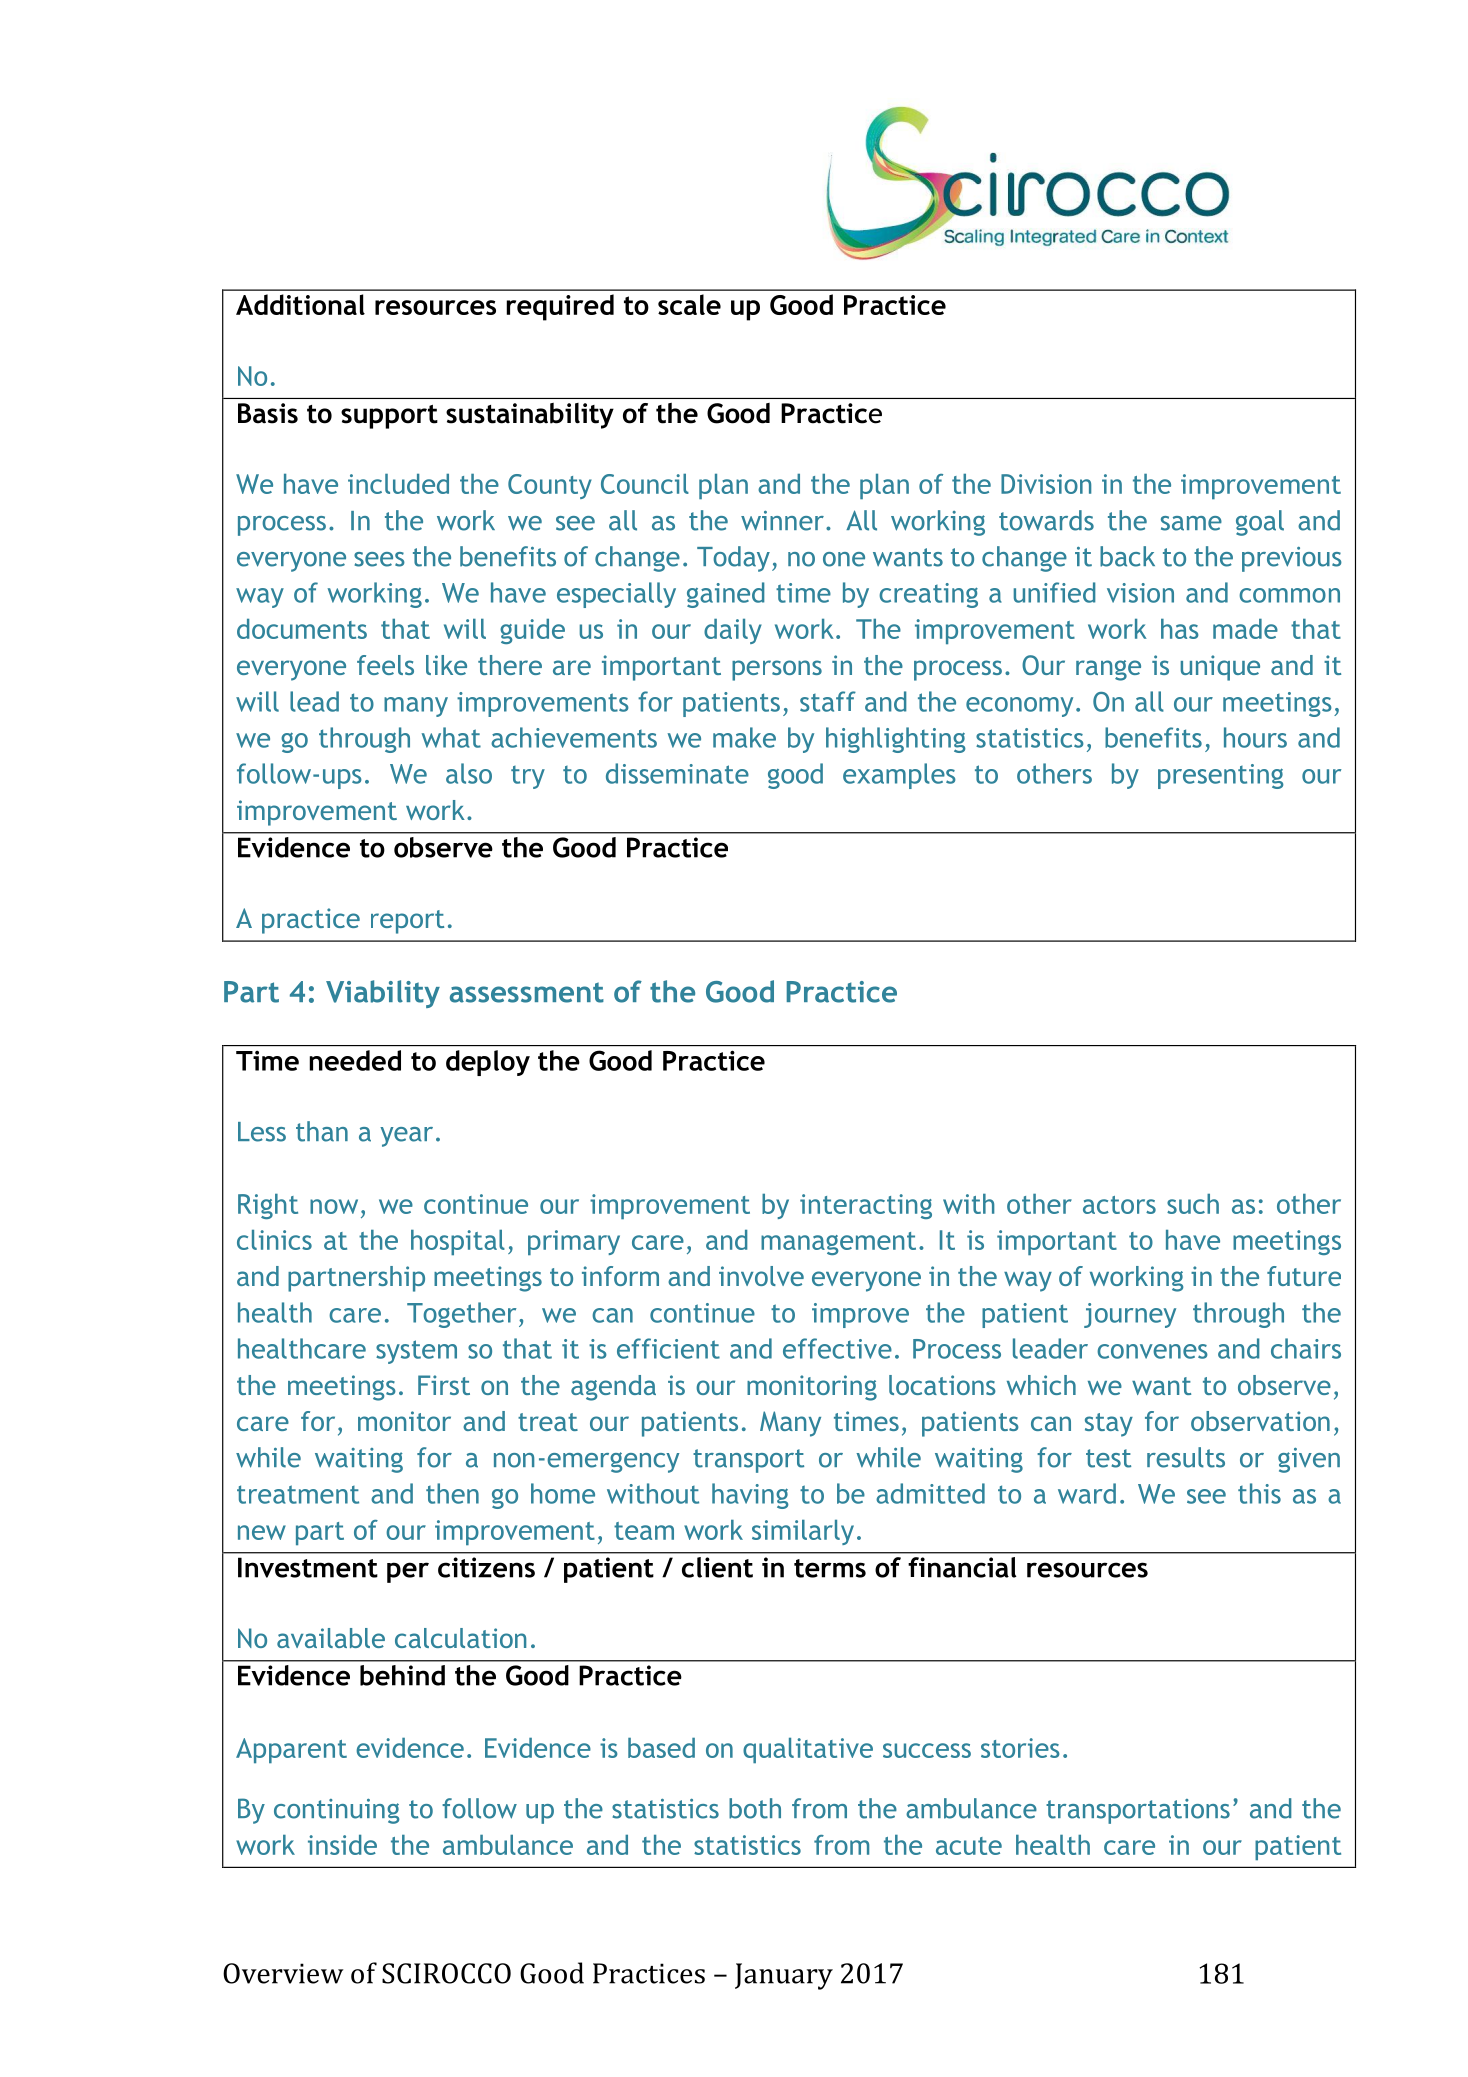  I want to click on scale, so click(689, 304).
